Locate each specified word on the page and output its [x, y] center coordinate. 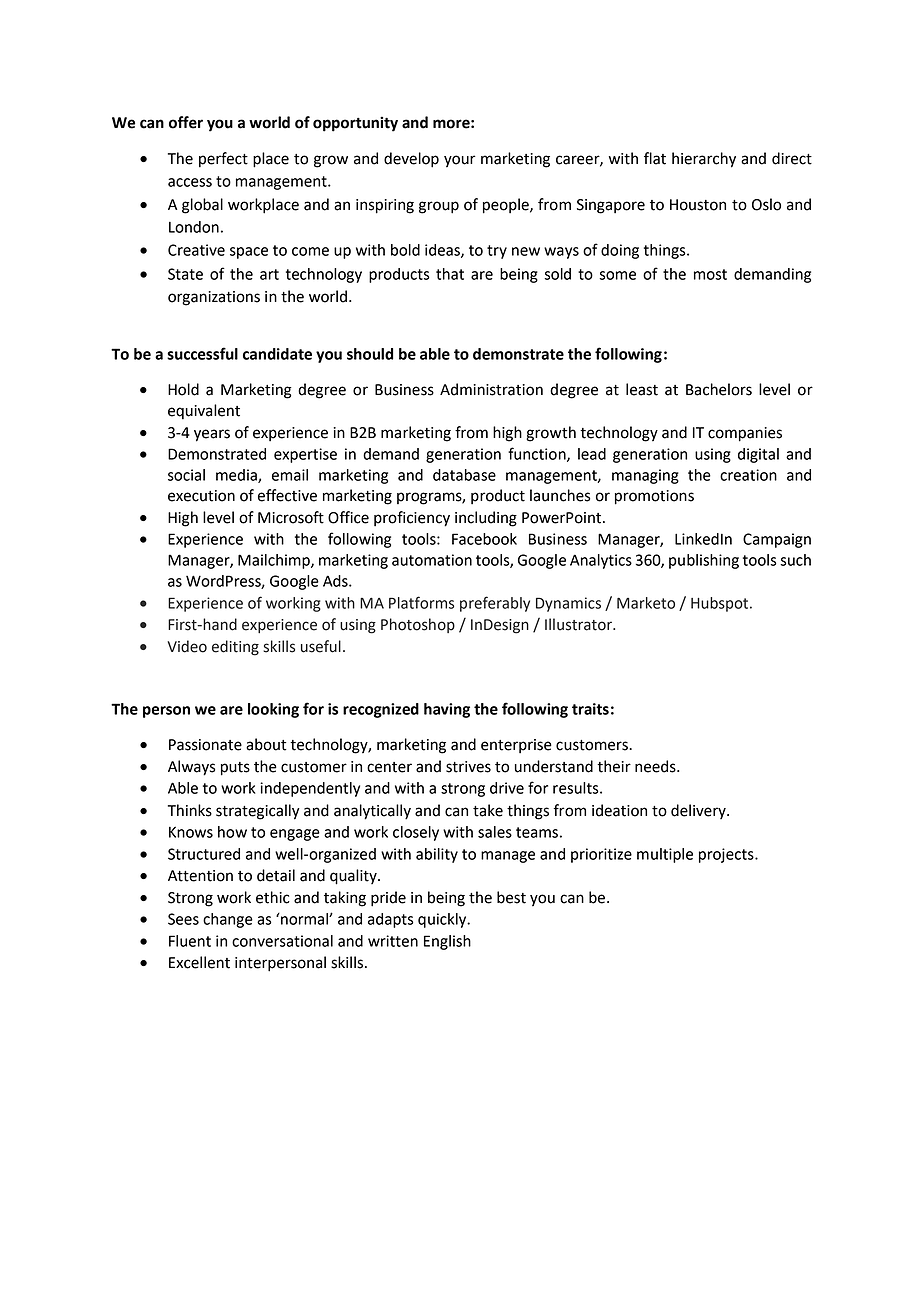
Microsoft [291, 517]
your [460, 161]
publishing [704, 561]
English [447, 942]
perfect [223, 160]
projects [727, 855]
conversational [282, 941]
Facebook [484, 539]
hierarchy [704, 160]
